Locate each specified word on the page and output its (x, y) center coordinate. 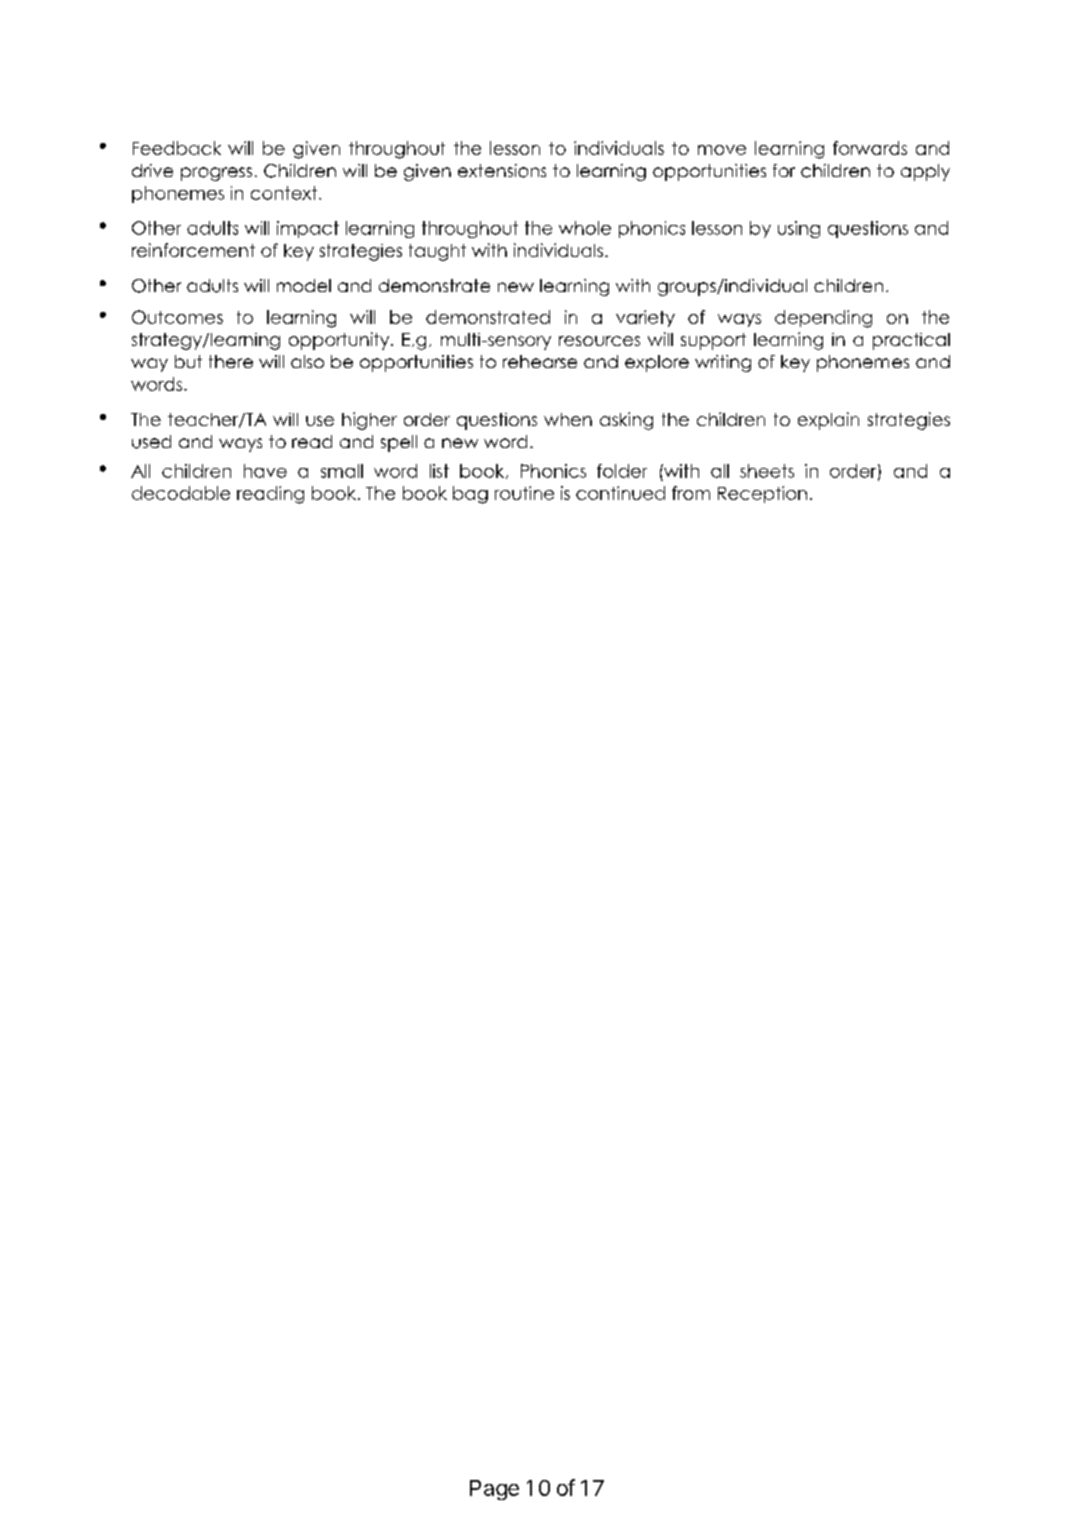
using (799, 229)
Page (494, 1490)
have (265, 471)
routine (524, 493)
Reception (762, 494)
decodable (181, 493)
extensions (502, 171)
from (691, 493)
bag (470, 495)
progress (216, 174)
